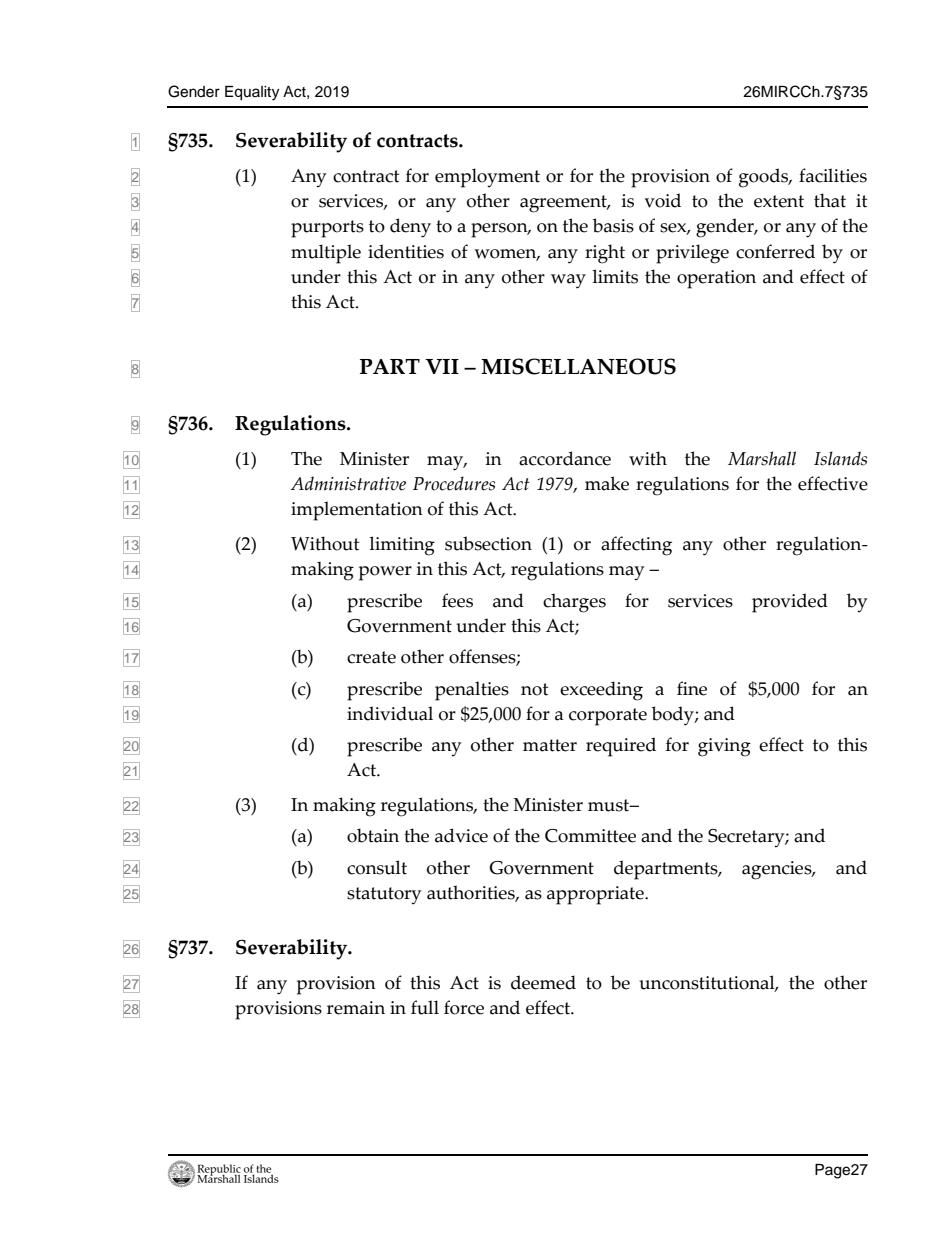 The height and width of the screenshot is (1233, 952). Describe the element at coordinates (716, 279) in the screenshot. I see `operation` at that location.
